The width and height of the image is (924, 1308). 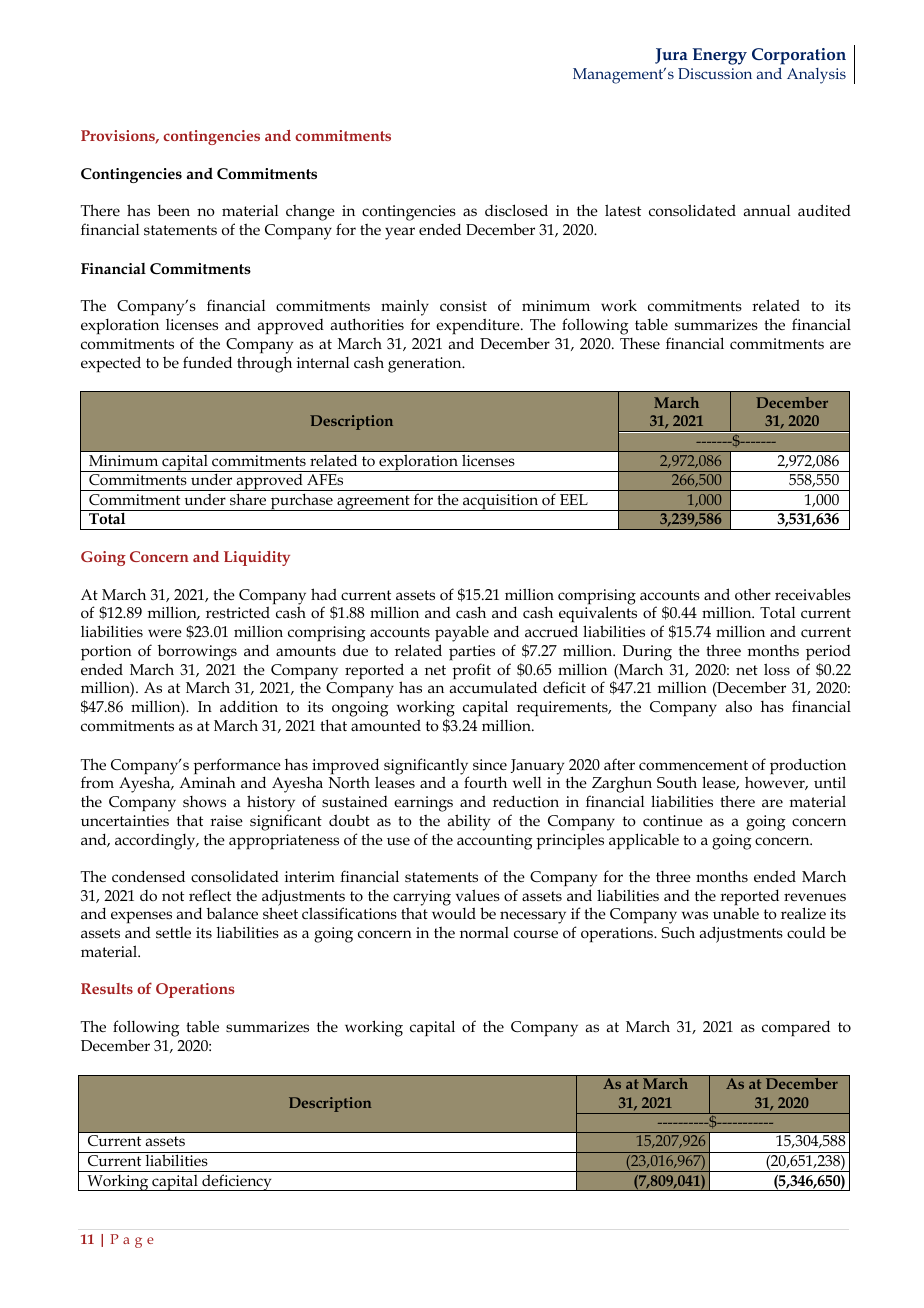 What do you see at coordinates (715, 73) in the image?
I see `Discussion` at bounding box center [715, 73].
